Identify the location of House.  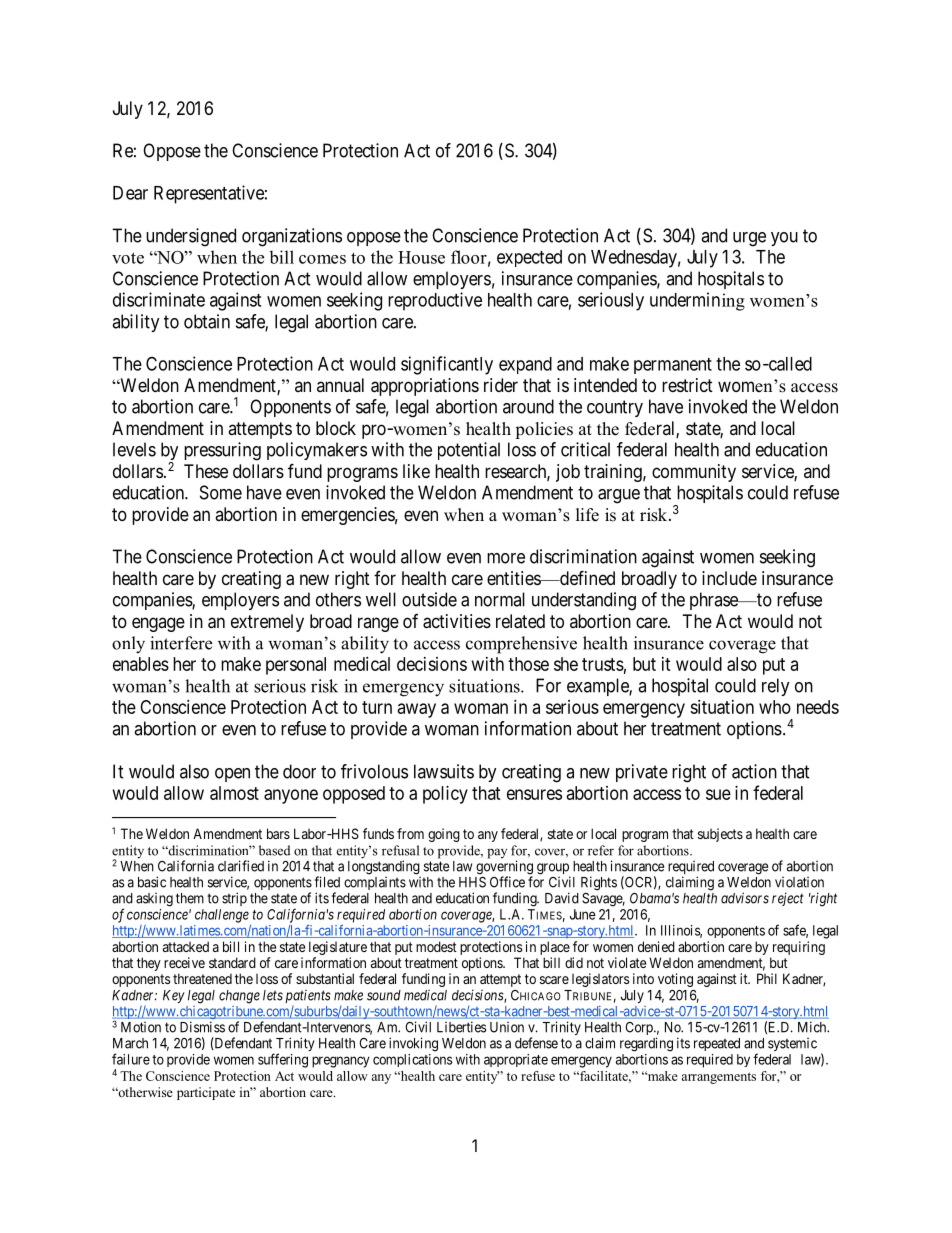
(421, 257).
